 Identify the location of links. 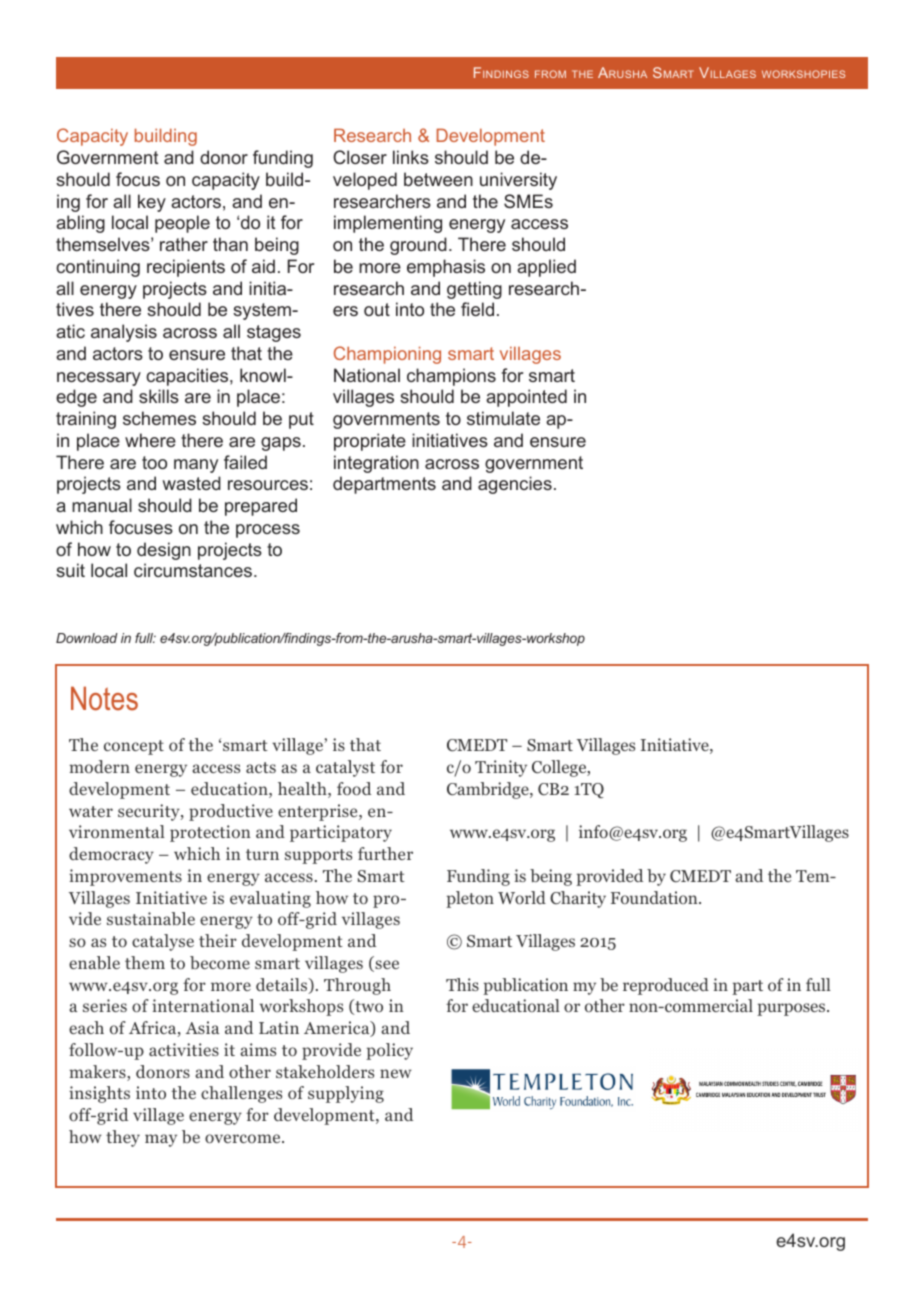
(411, 157).
